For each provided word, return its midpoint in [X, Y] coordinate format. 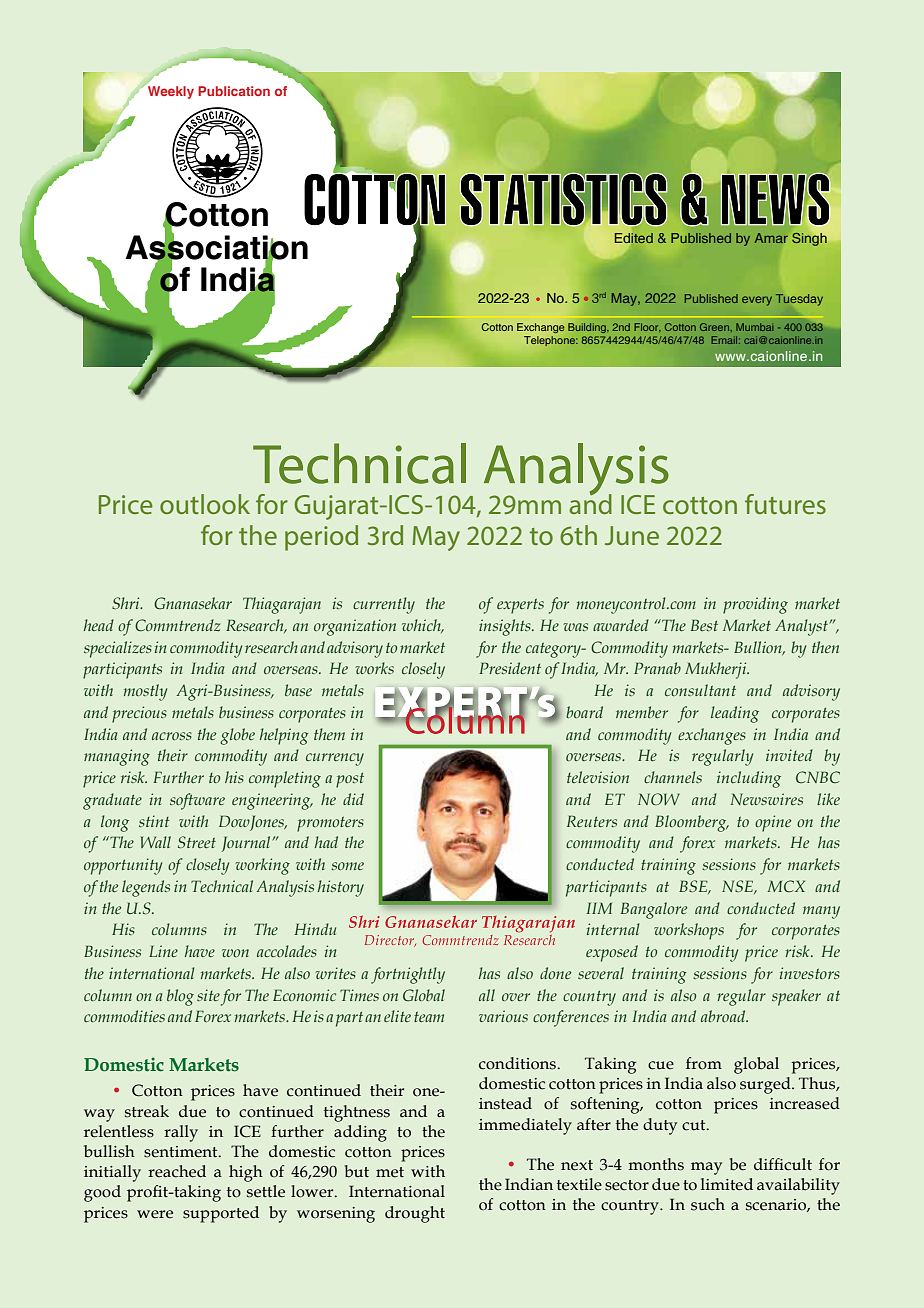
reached [177, 1171]
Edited [634, 238]
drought [415, 1214]
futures [785, 504]
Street [197, 842]
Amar [771, 238]
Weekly [169, 91]
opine [773, 823]
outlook [205, 504]
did [353, 799]
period [321, 538]
